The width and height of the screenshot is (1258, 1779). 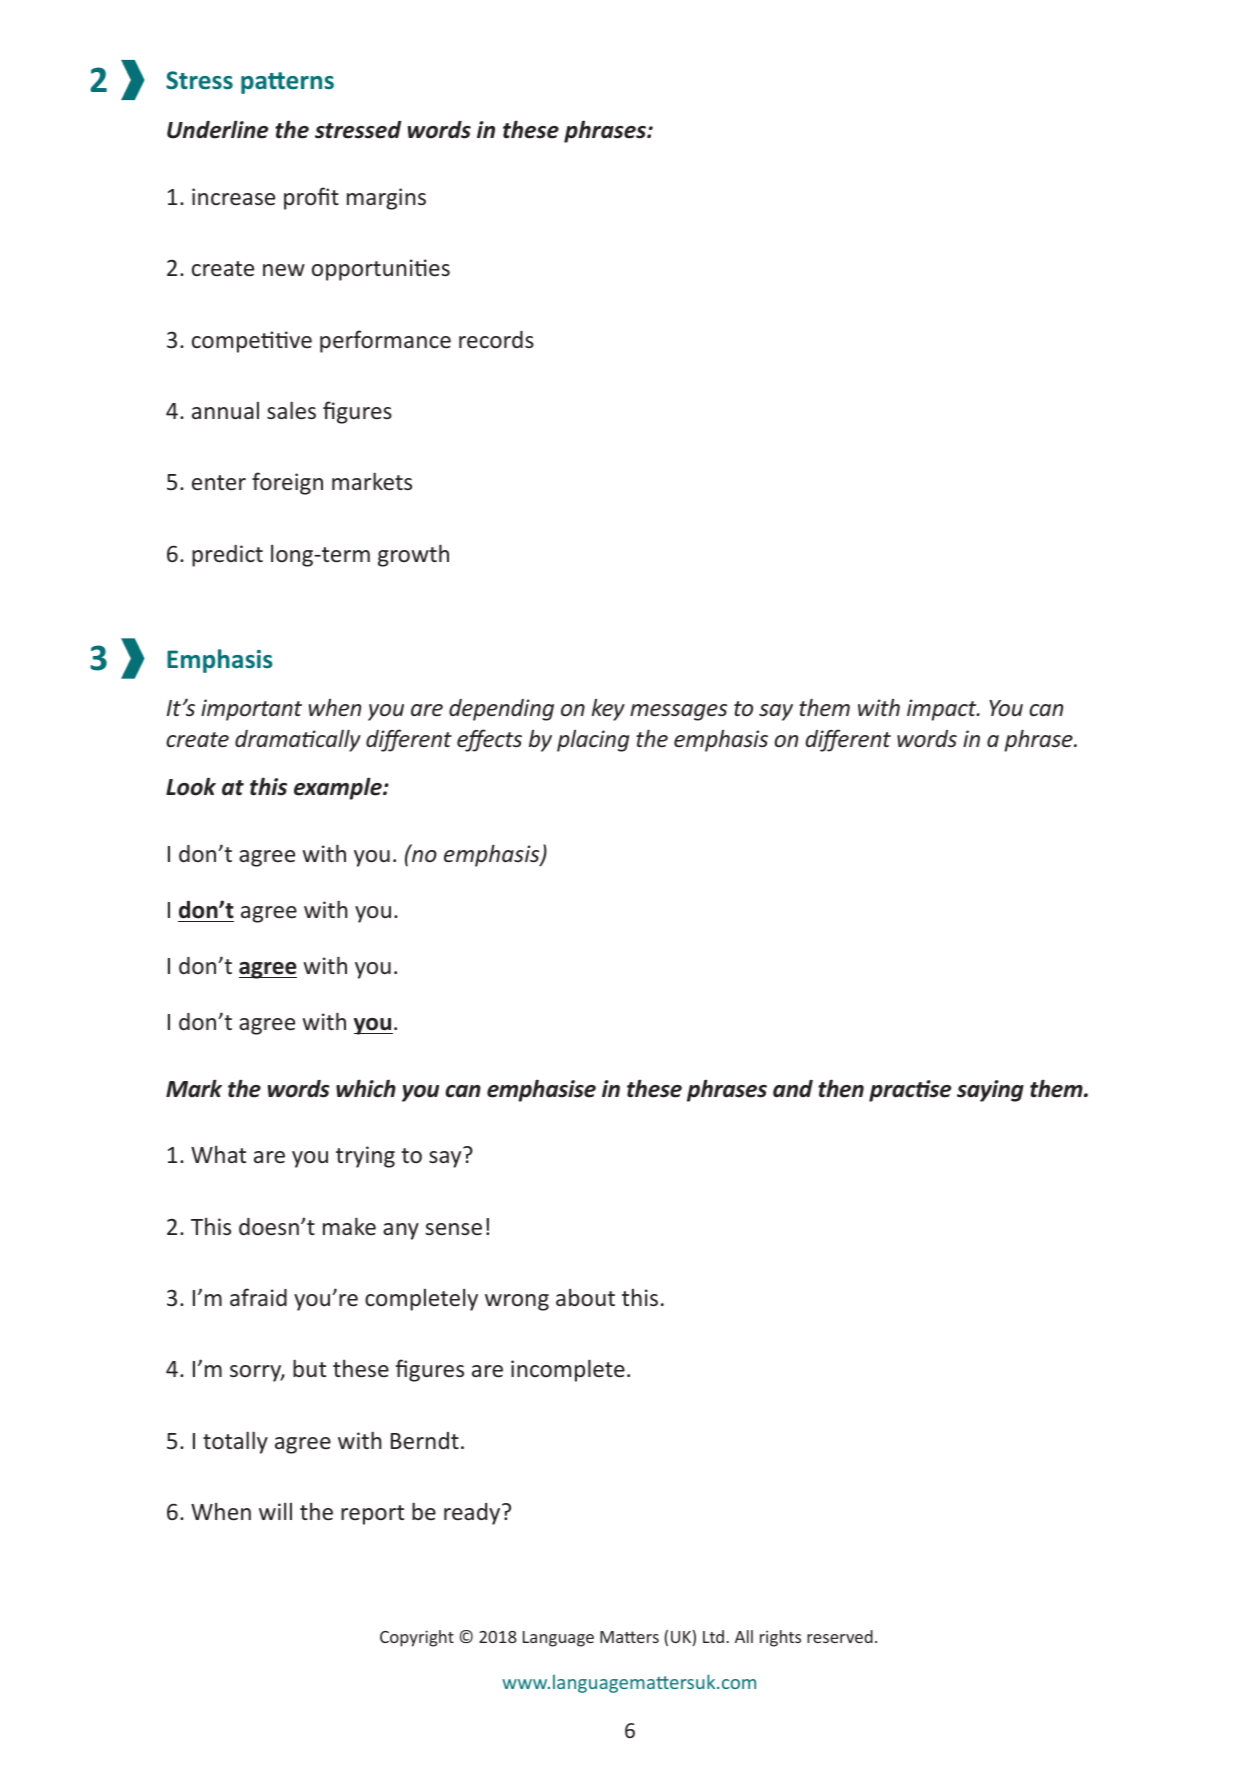 I want to click on margins, so click(x=386, y=199).
